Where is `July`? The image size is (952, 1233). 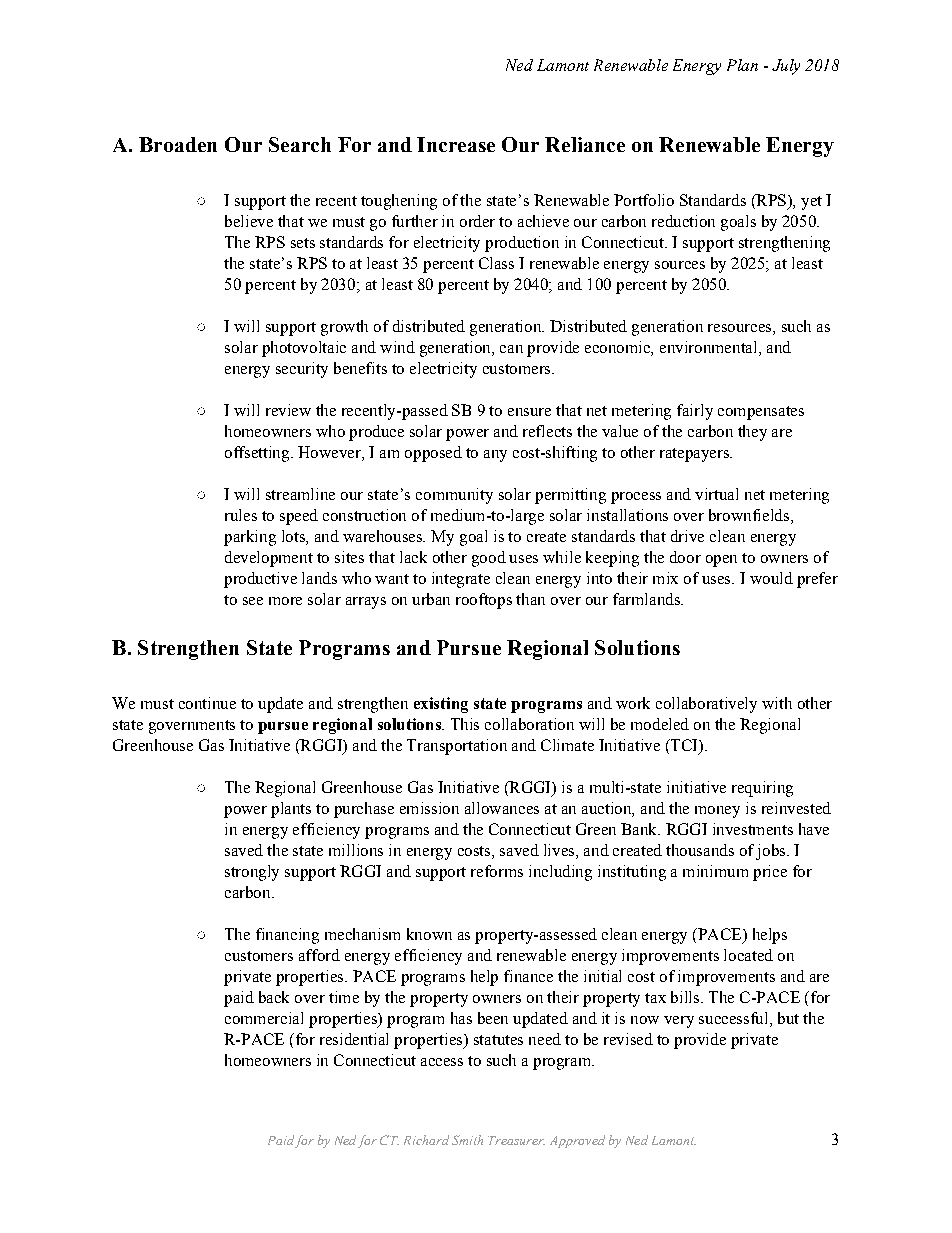 July is located at coordinates (786, 67).
